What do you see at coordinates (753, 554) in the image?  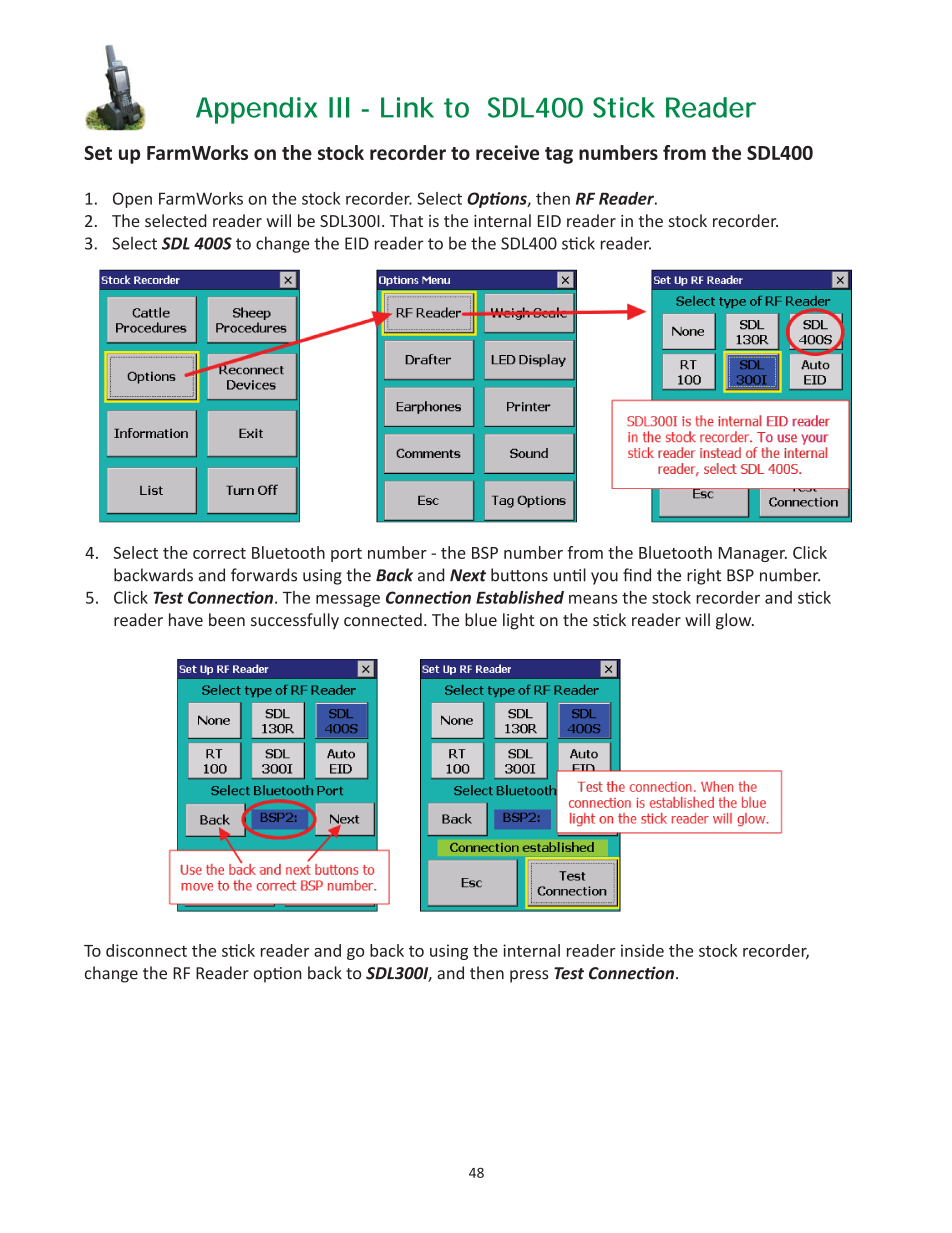 I see `Manager` at bounding box center [753, 554].
